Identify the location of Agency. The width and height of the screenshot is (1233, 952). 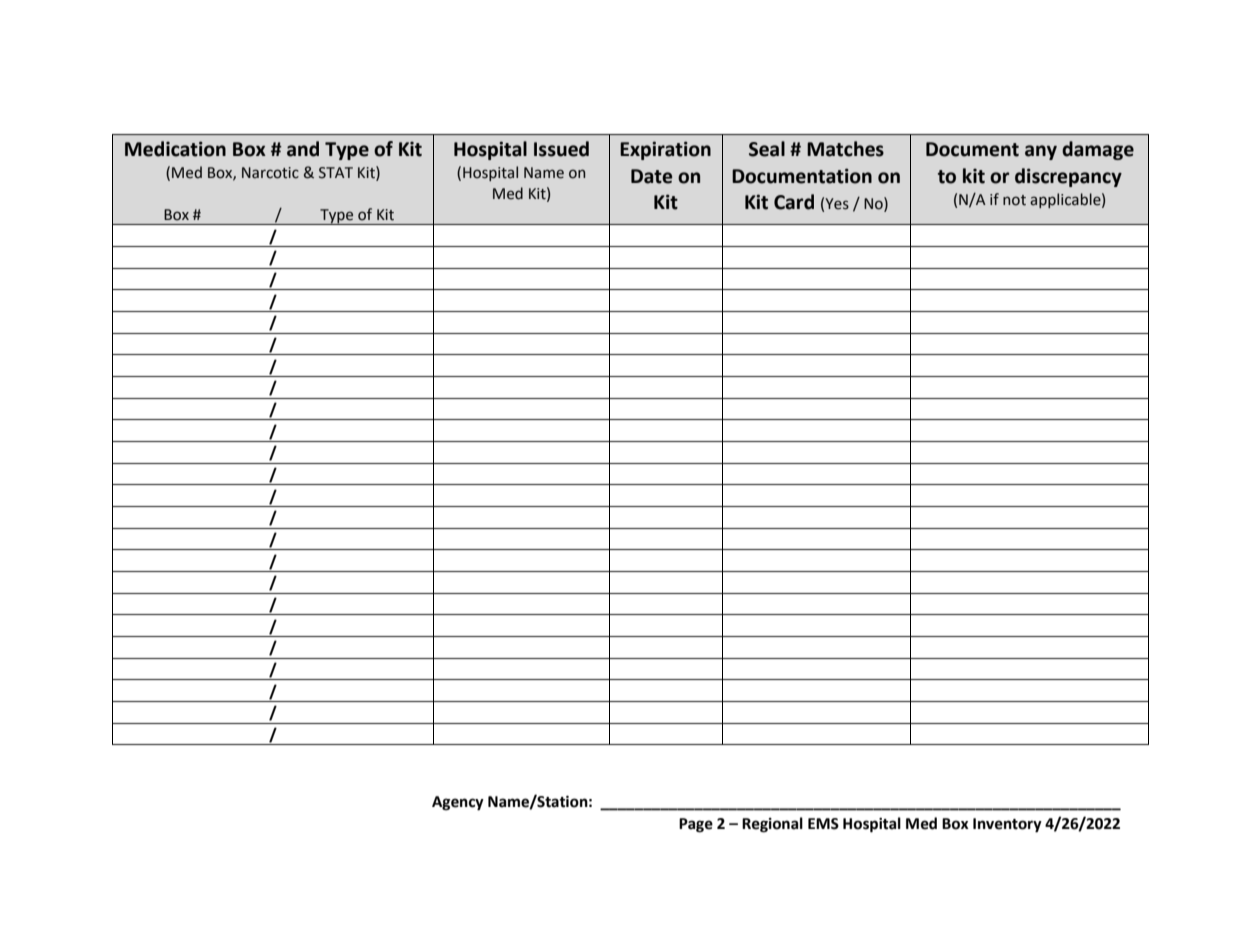
(458, 803).
